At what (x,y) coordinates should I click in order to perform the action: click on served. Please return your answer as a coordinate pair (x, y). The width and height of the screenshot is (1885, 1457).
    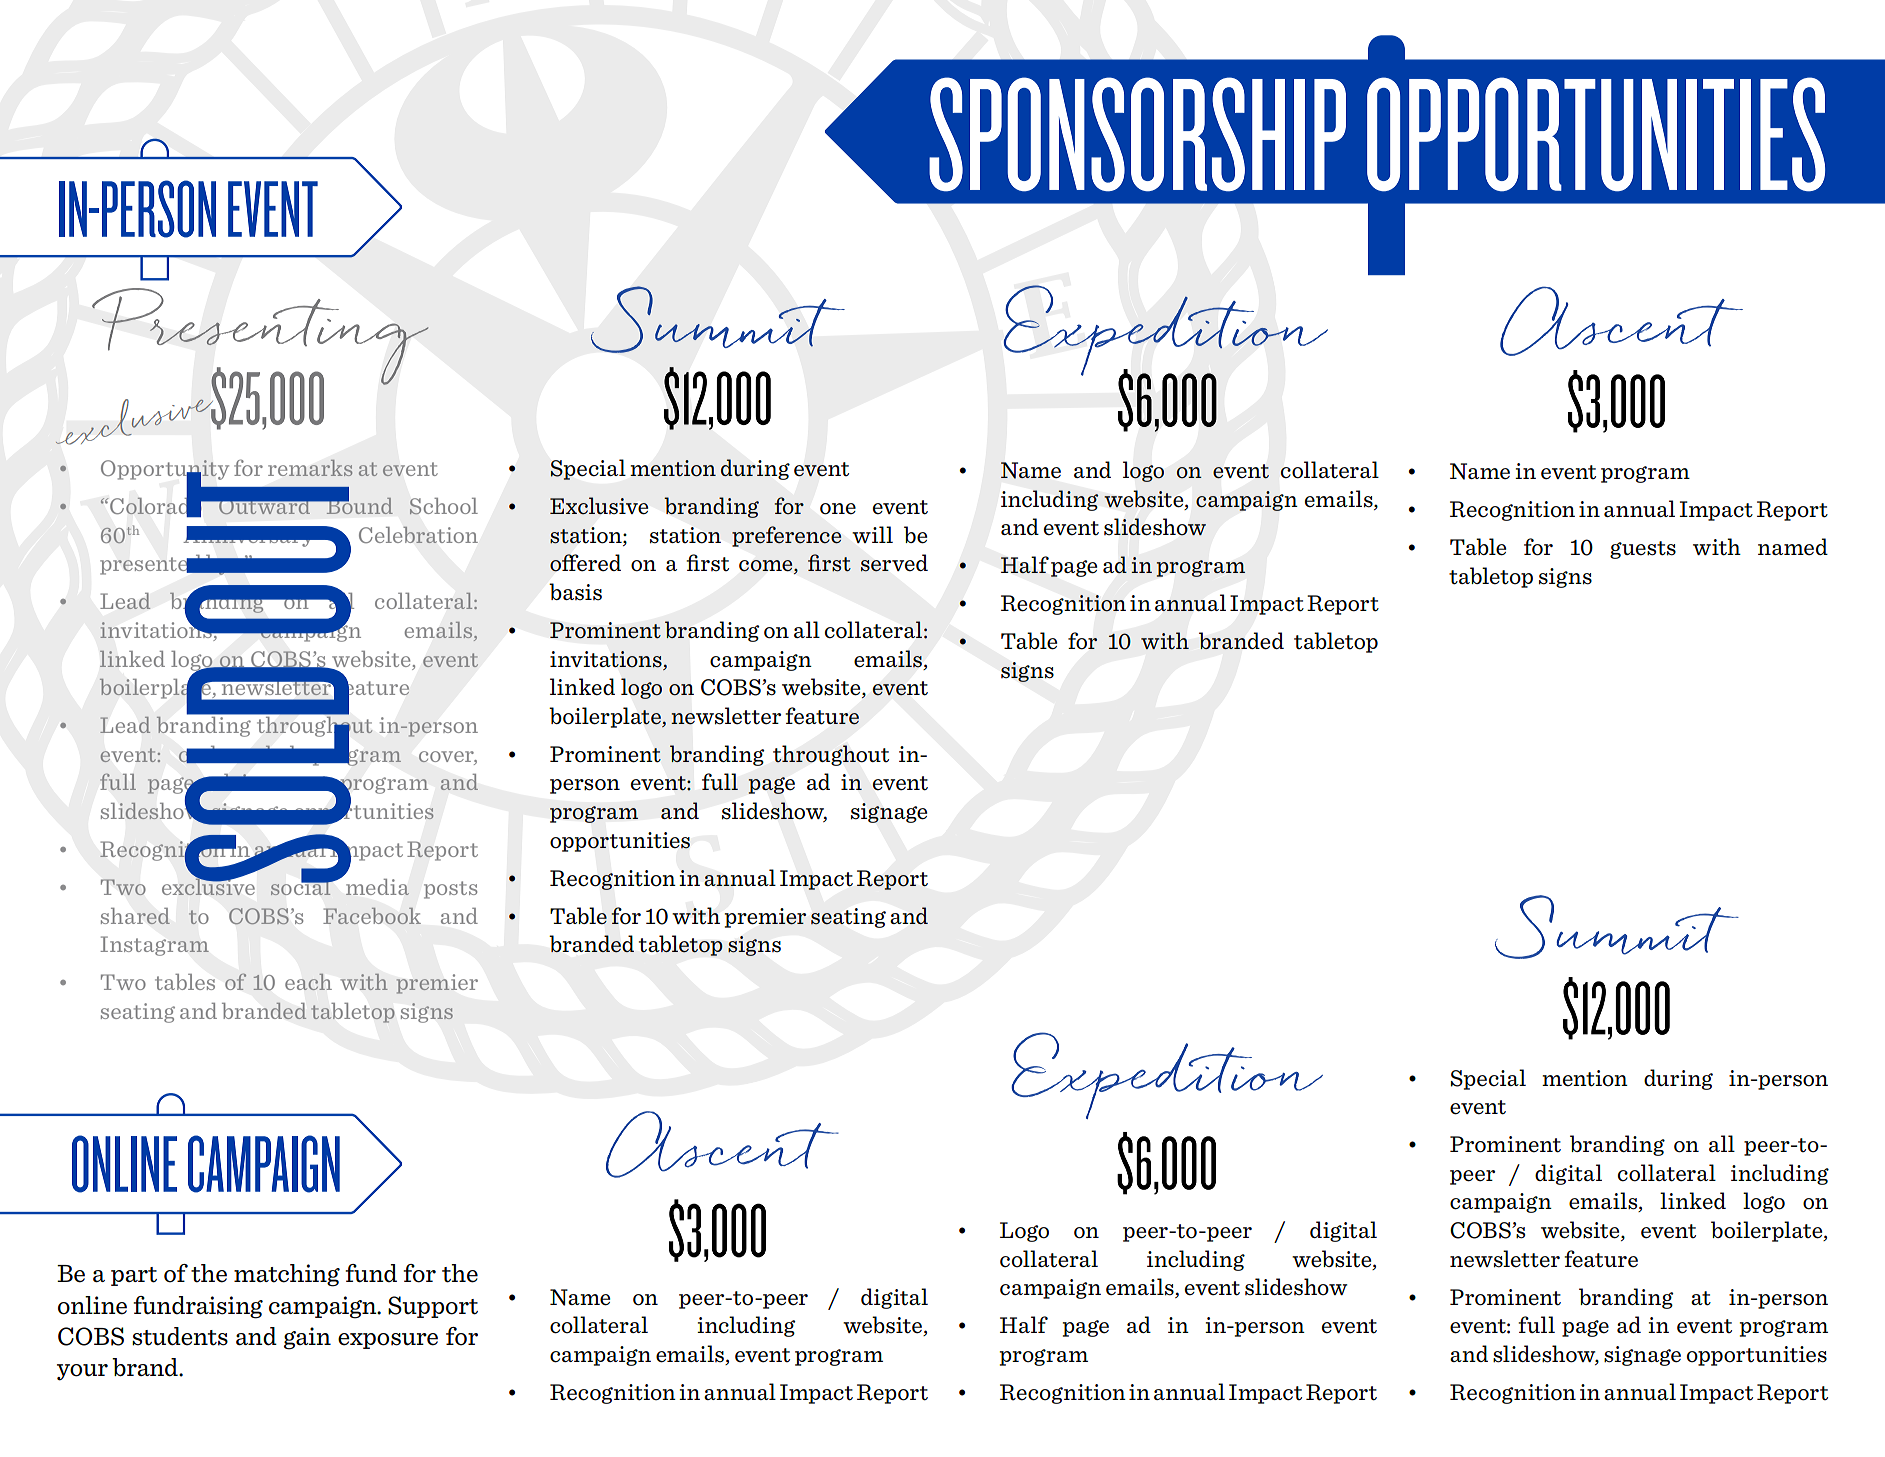
    Looking at the image, I should click on (894, 563).
